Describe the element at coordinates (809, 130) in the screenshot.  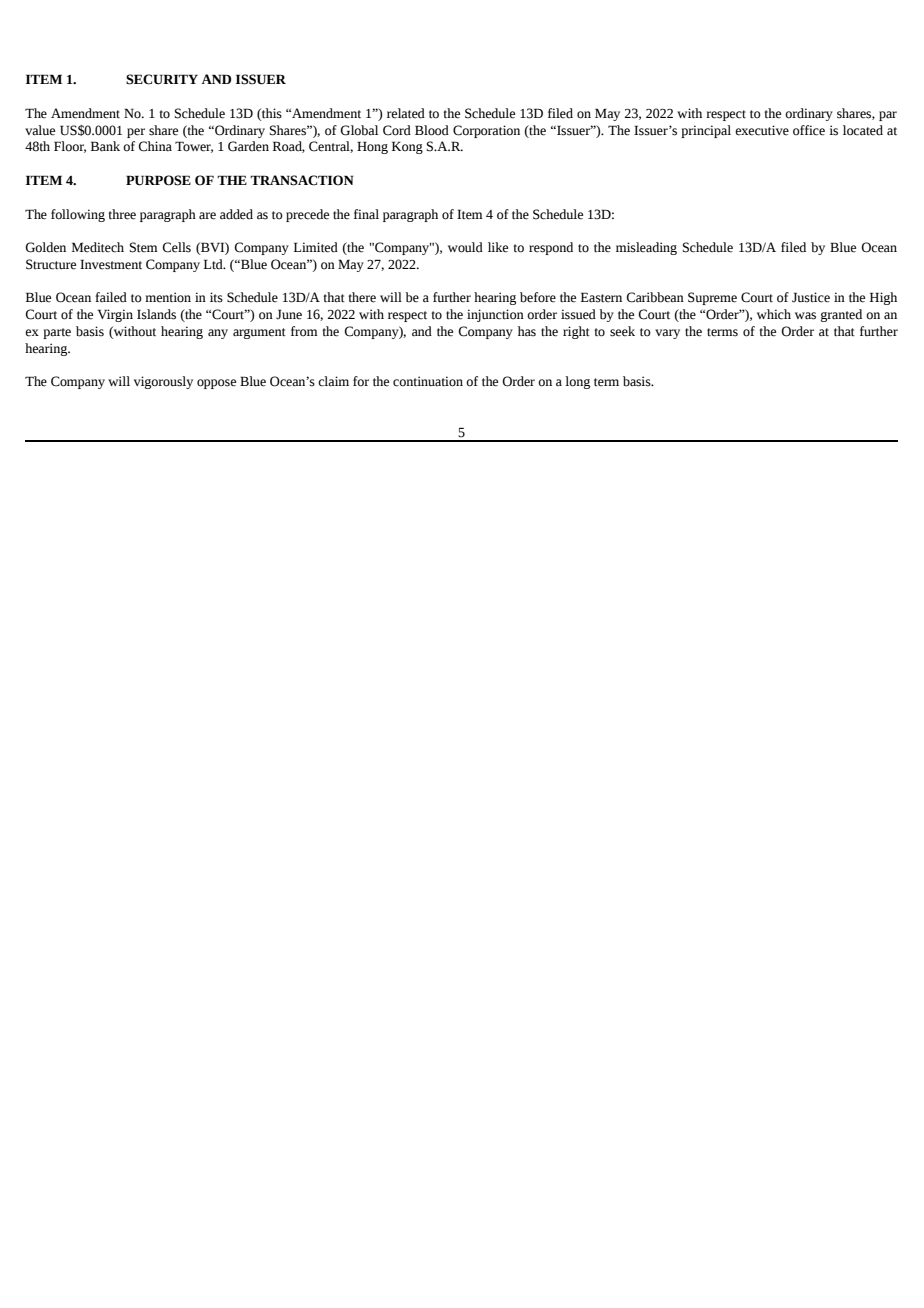
I see `office` at that location.
